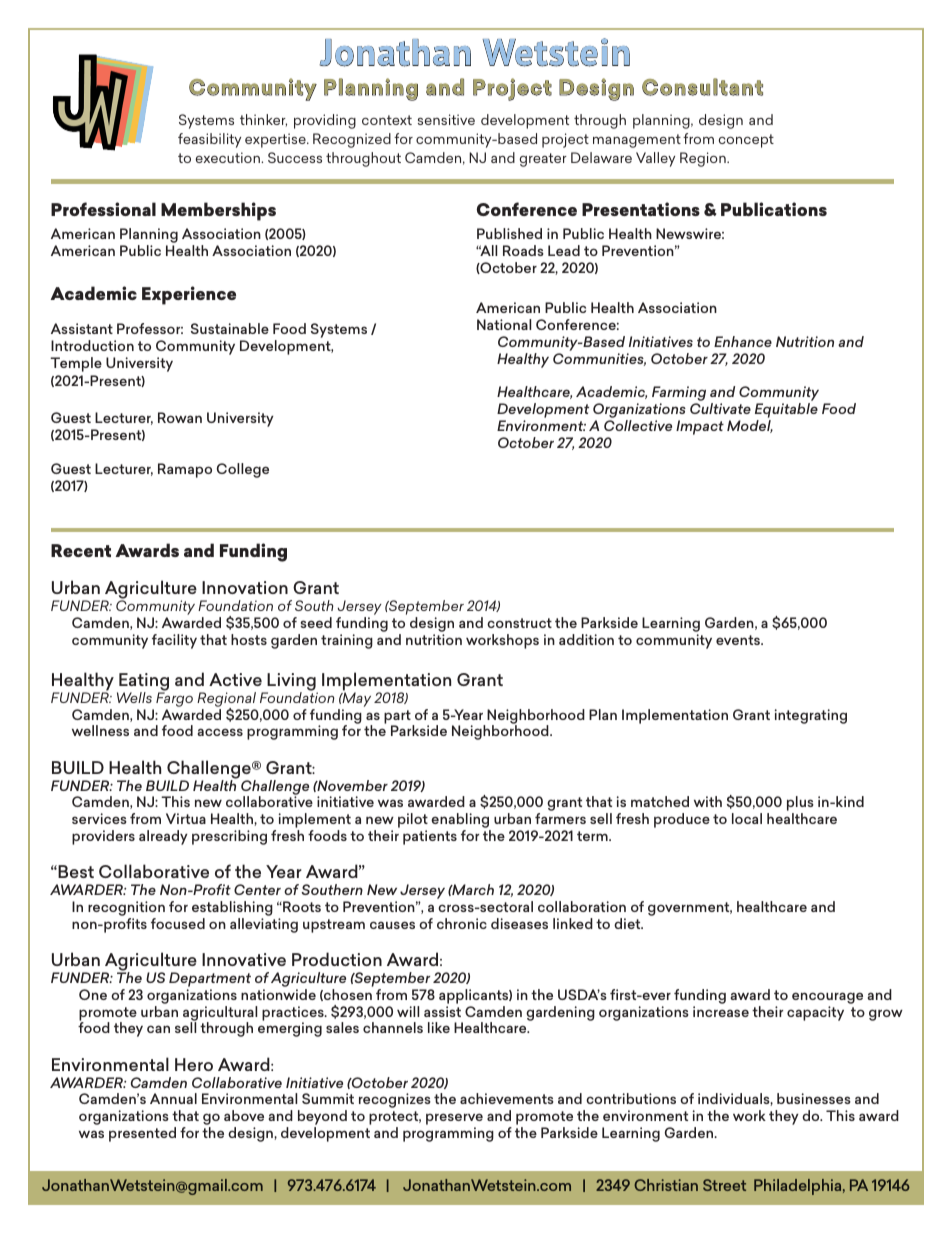 The height and width of the screenshot is (1233, 952). I want to click on feasibility, so click(209, 140).
